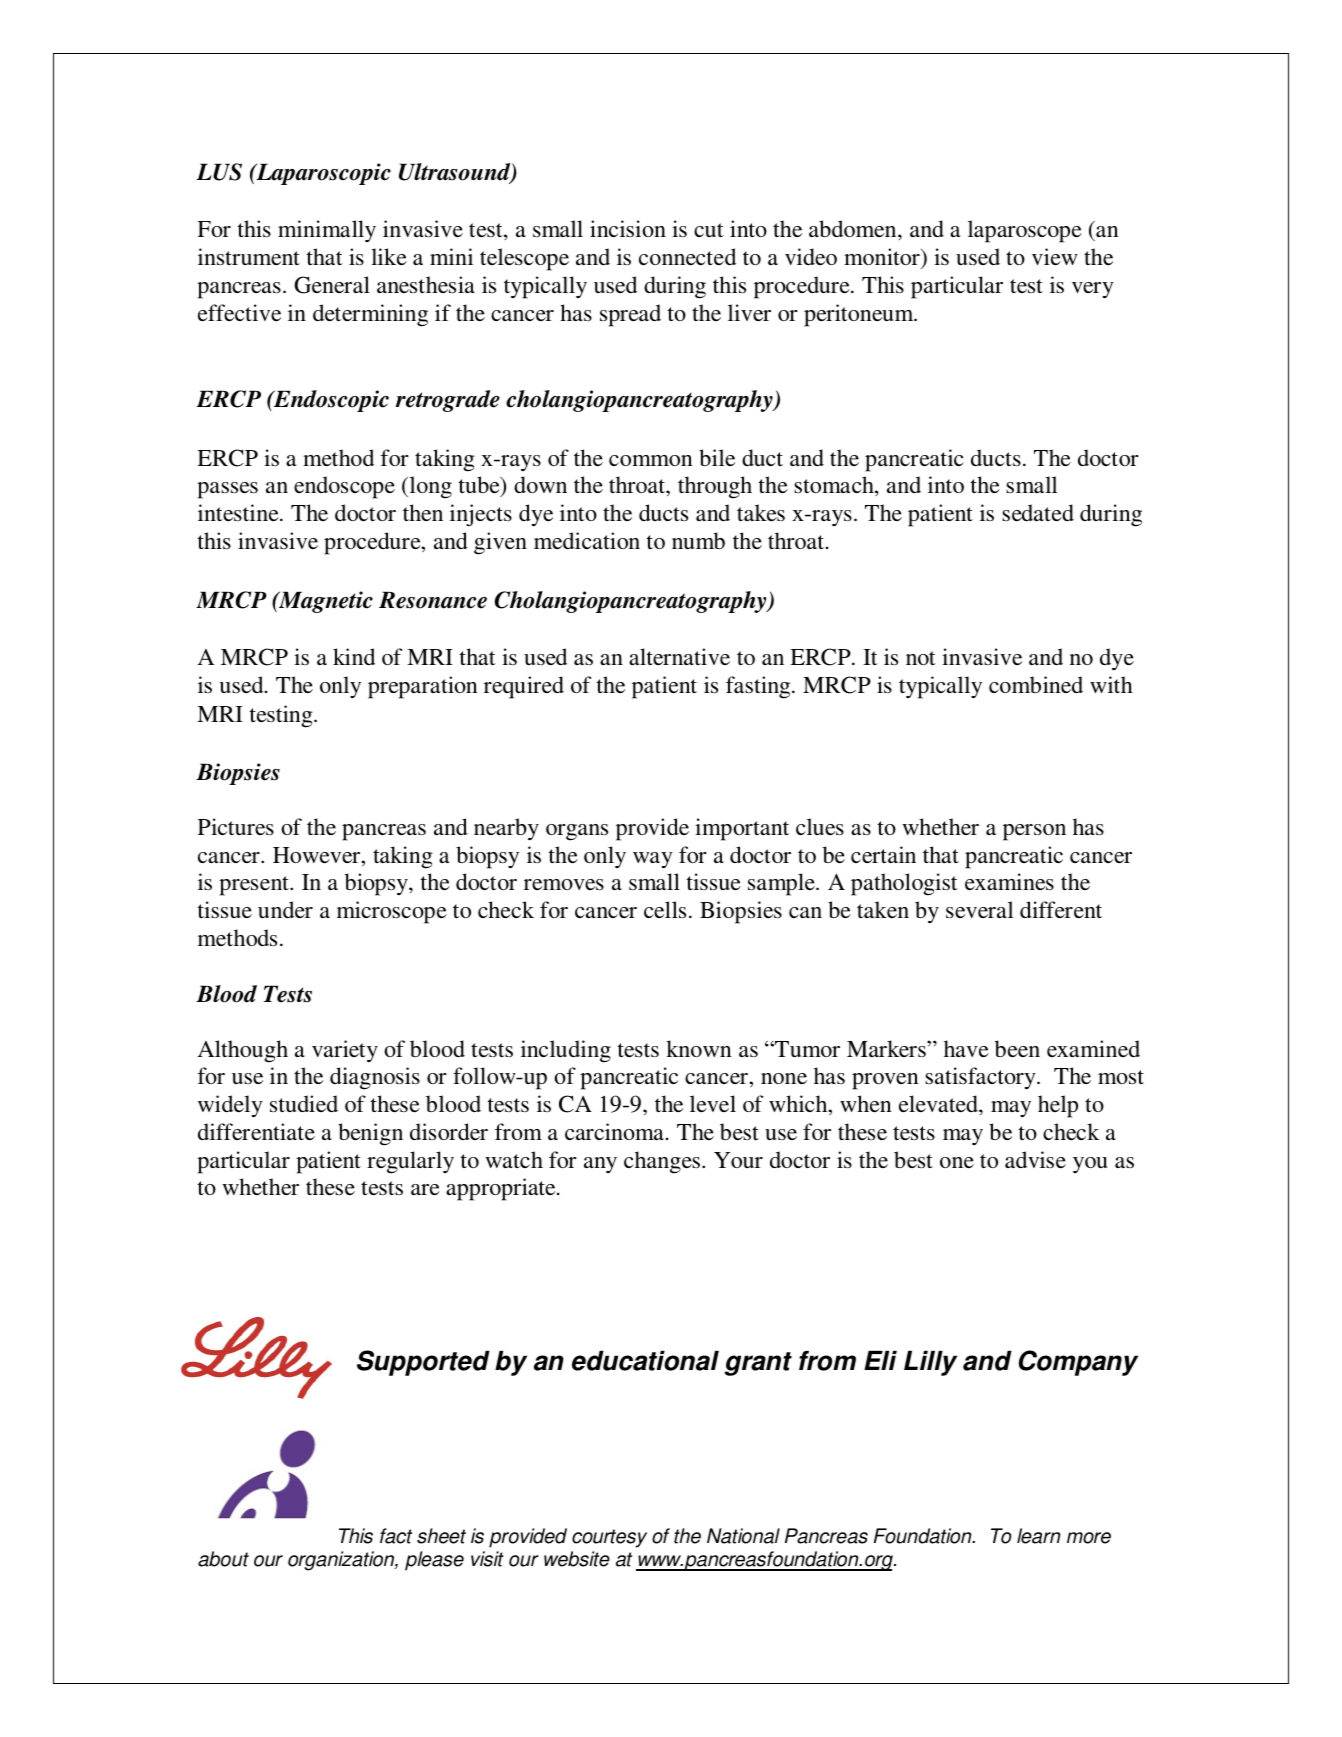  What do you see at coordinates (322, 174) in the screenshot?
I see `Laparoscopic` at bounding box center [322, 174].
